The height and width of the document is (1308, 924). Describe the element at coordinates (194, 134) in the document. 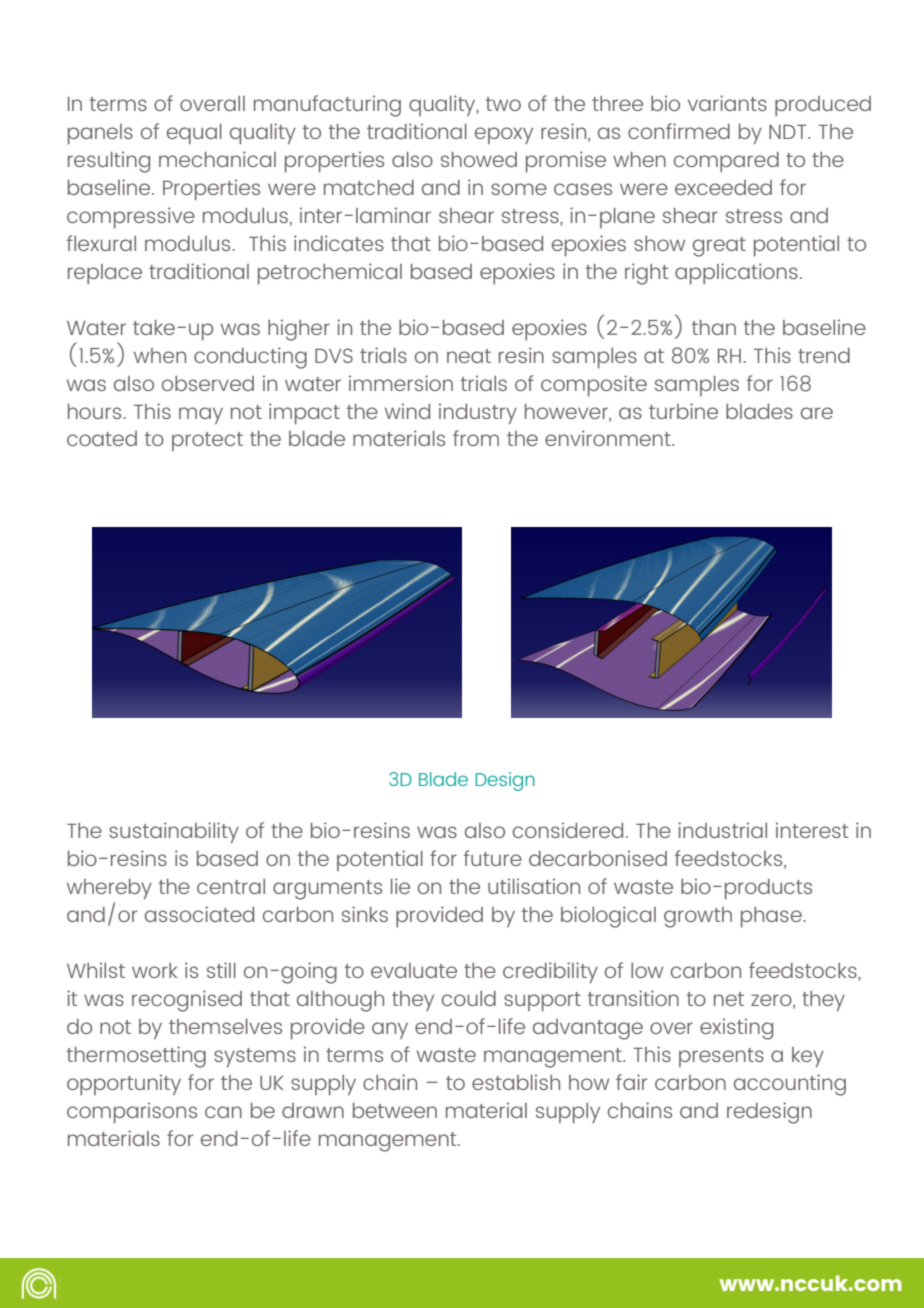

I see `equal` at that location.
